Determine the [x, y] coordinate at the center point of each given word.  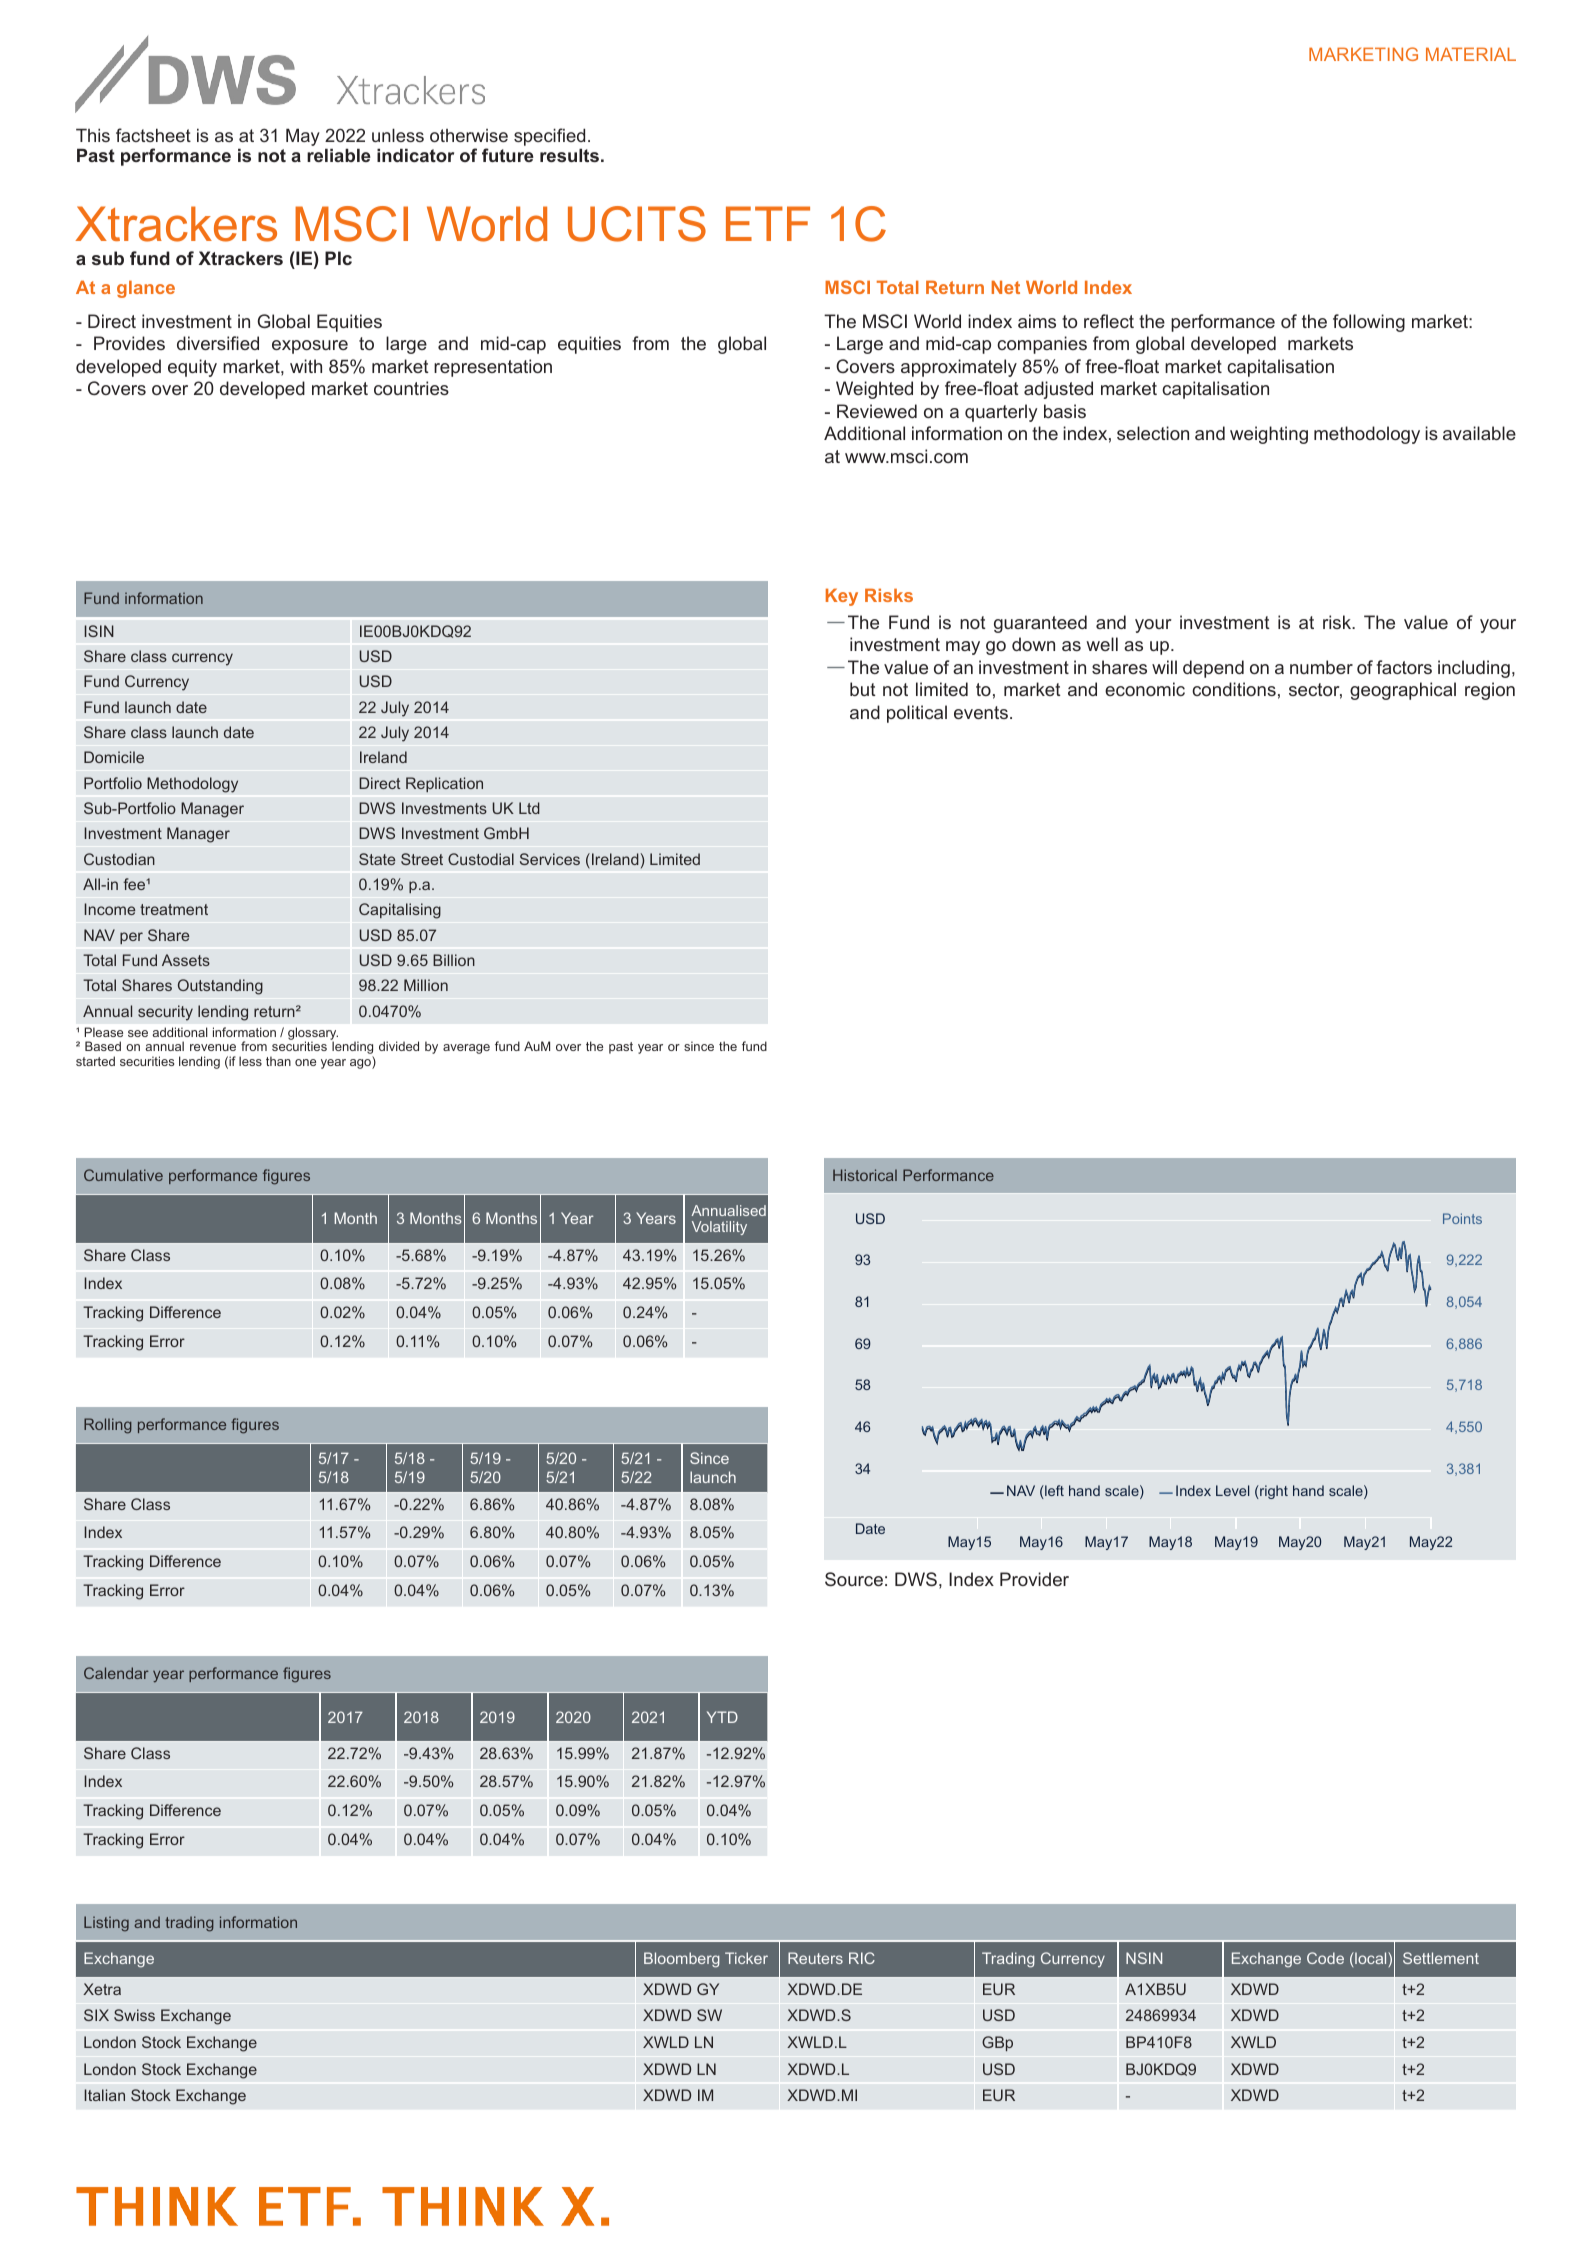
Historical [865, 1175]
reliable [339, 155]
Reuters [815, 1958]
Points [1462, 1218]
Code [1325, 1958]
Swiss [134, 2015]
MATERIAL [1471, 54]
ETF [768, 223]
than [278, 1061]
